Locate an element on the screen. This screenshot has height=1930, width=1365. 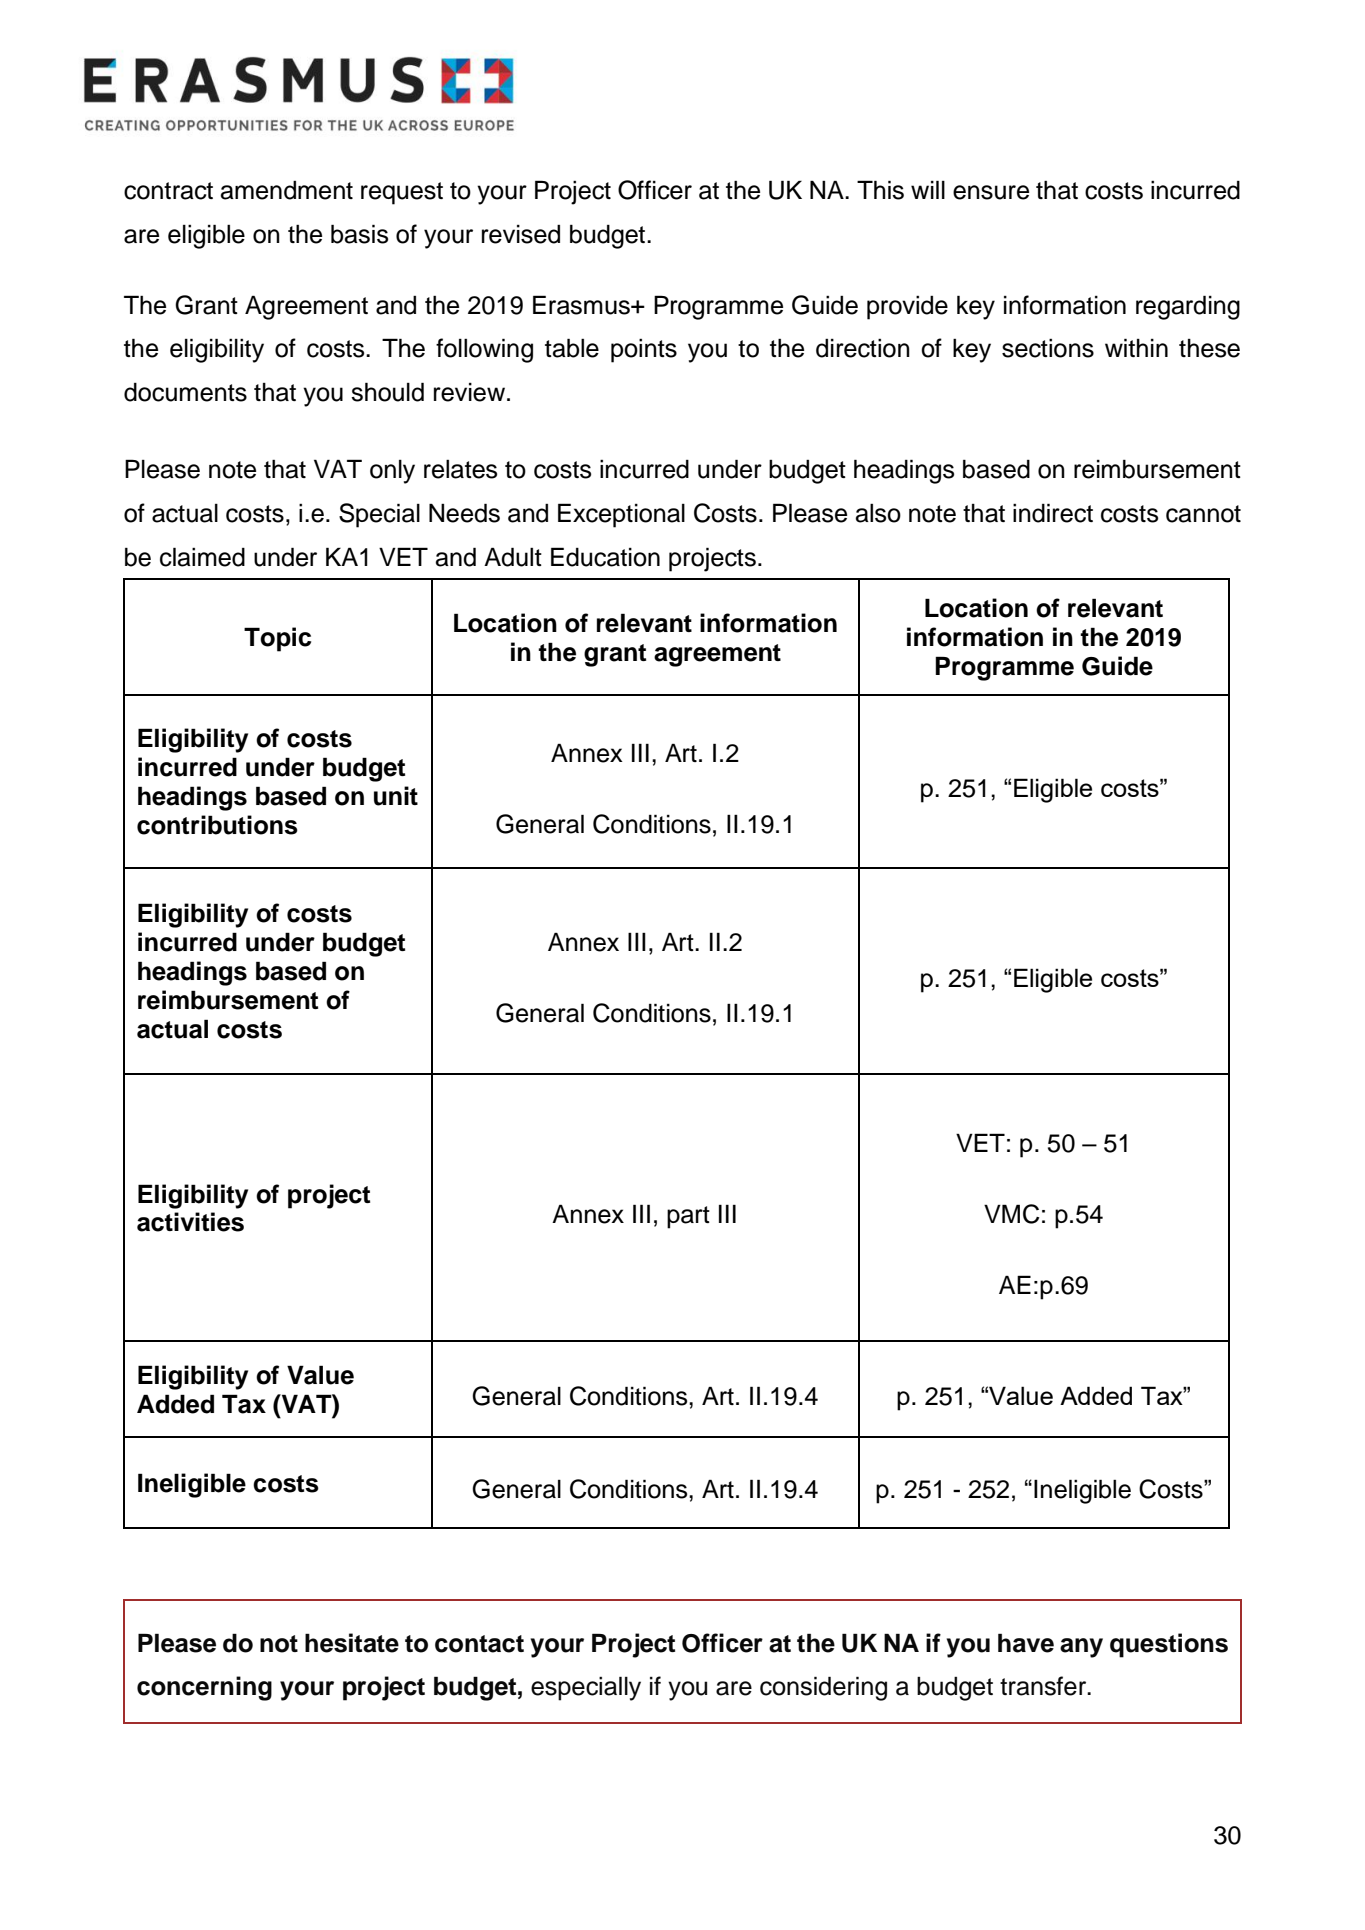
part is located at coordinates (688, 1217).
